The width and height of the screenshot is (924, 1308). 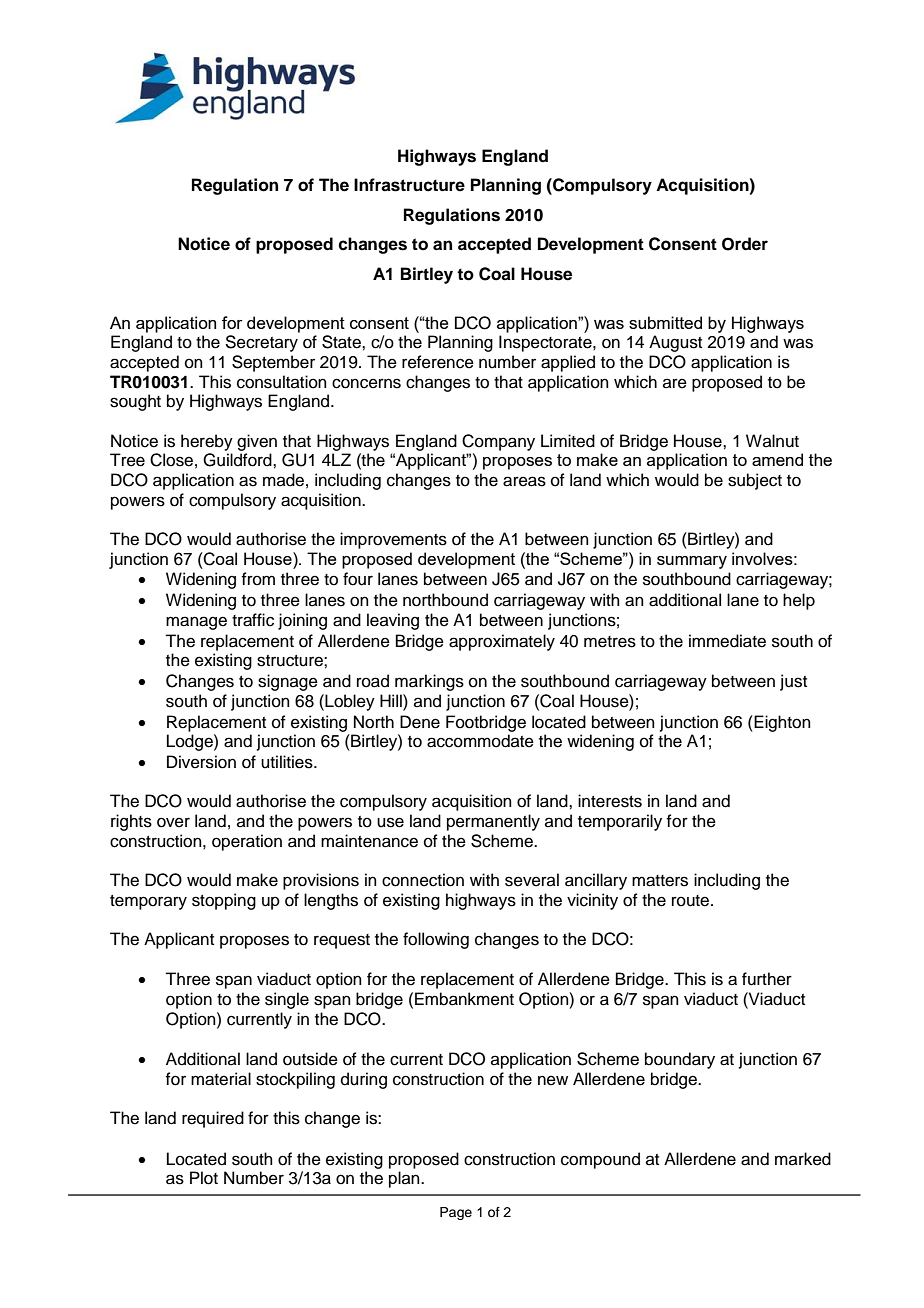 I want to click on Page, so click(x=456, y=1213).
